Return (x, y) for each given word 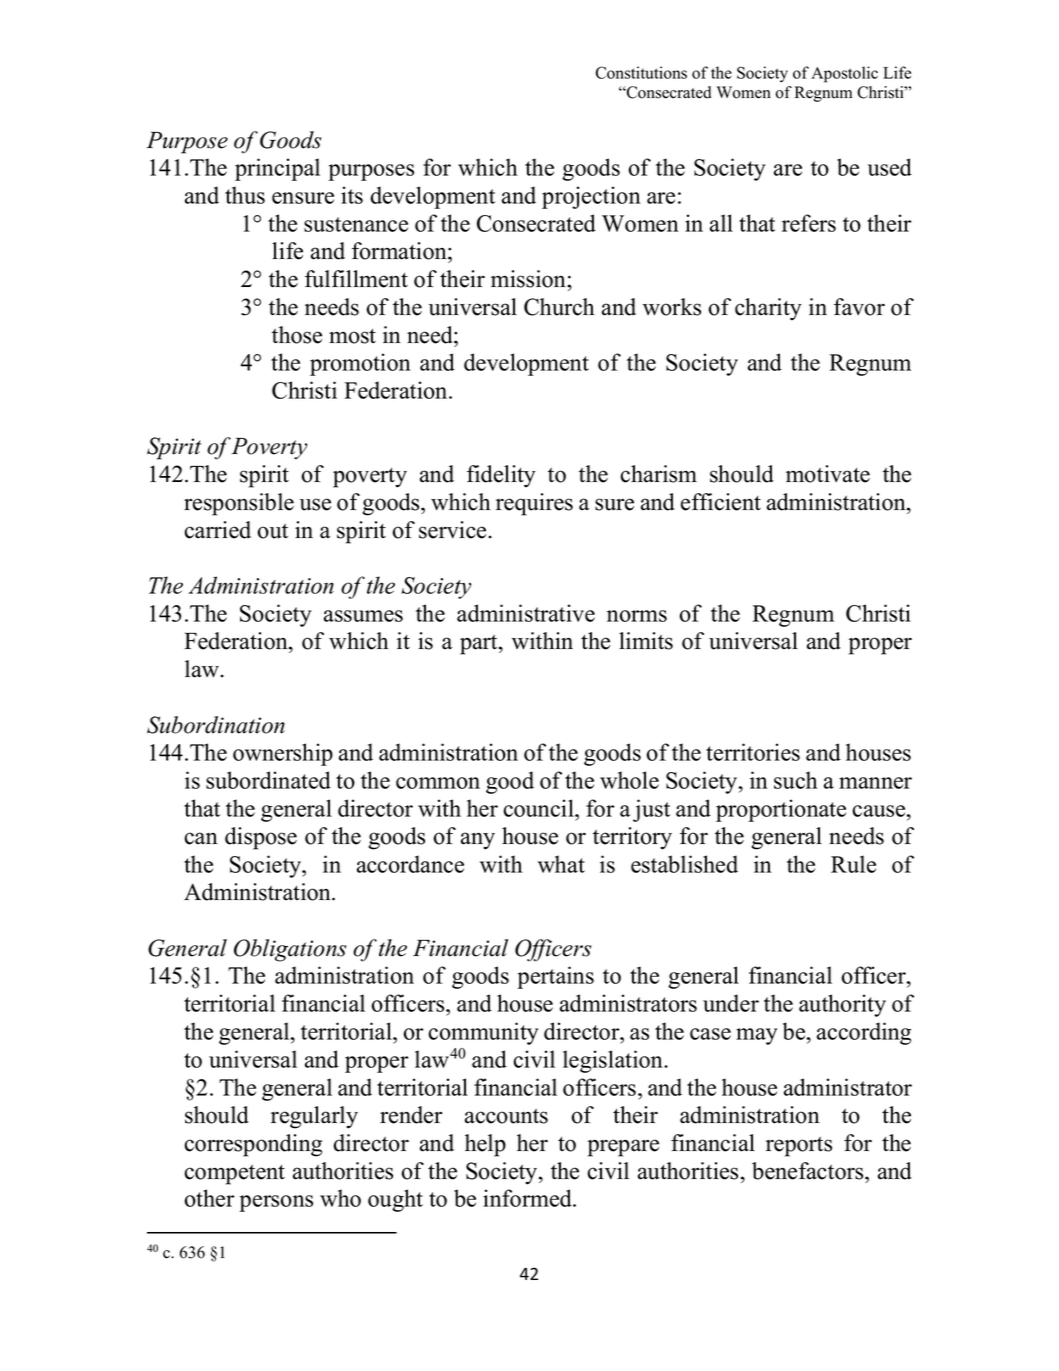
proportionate (781, 810)
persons (276, 1203)
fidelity (501, 476)
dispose (261, 838)
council (540, 808)
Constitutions (641, 72)
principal (277, 169)
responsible (239, 504)
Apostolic (844, 74)
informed (528, 1198)
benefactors (809, 1171)
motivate (828, 474)
